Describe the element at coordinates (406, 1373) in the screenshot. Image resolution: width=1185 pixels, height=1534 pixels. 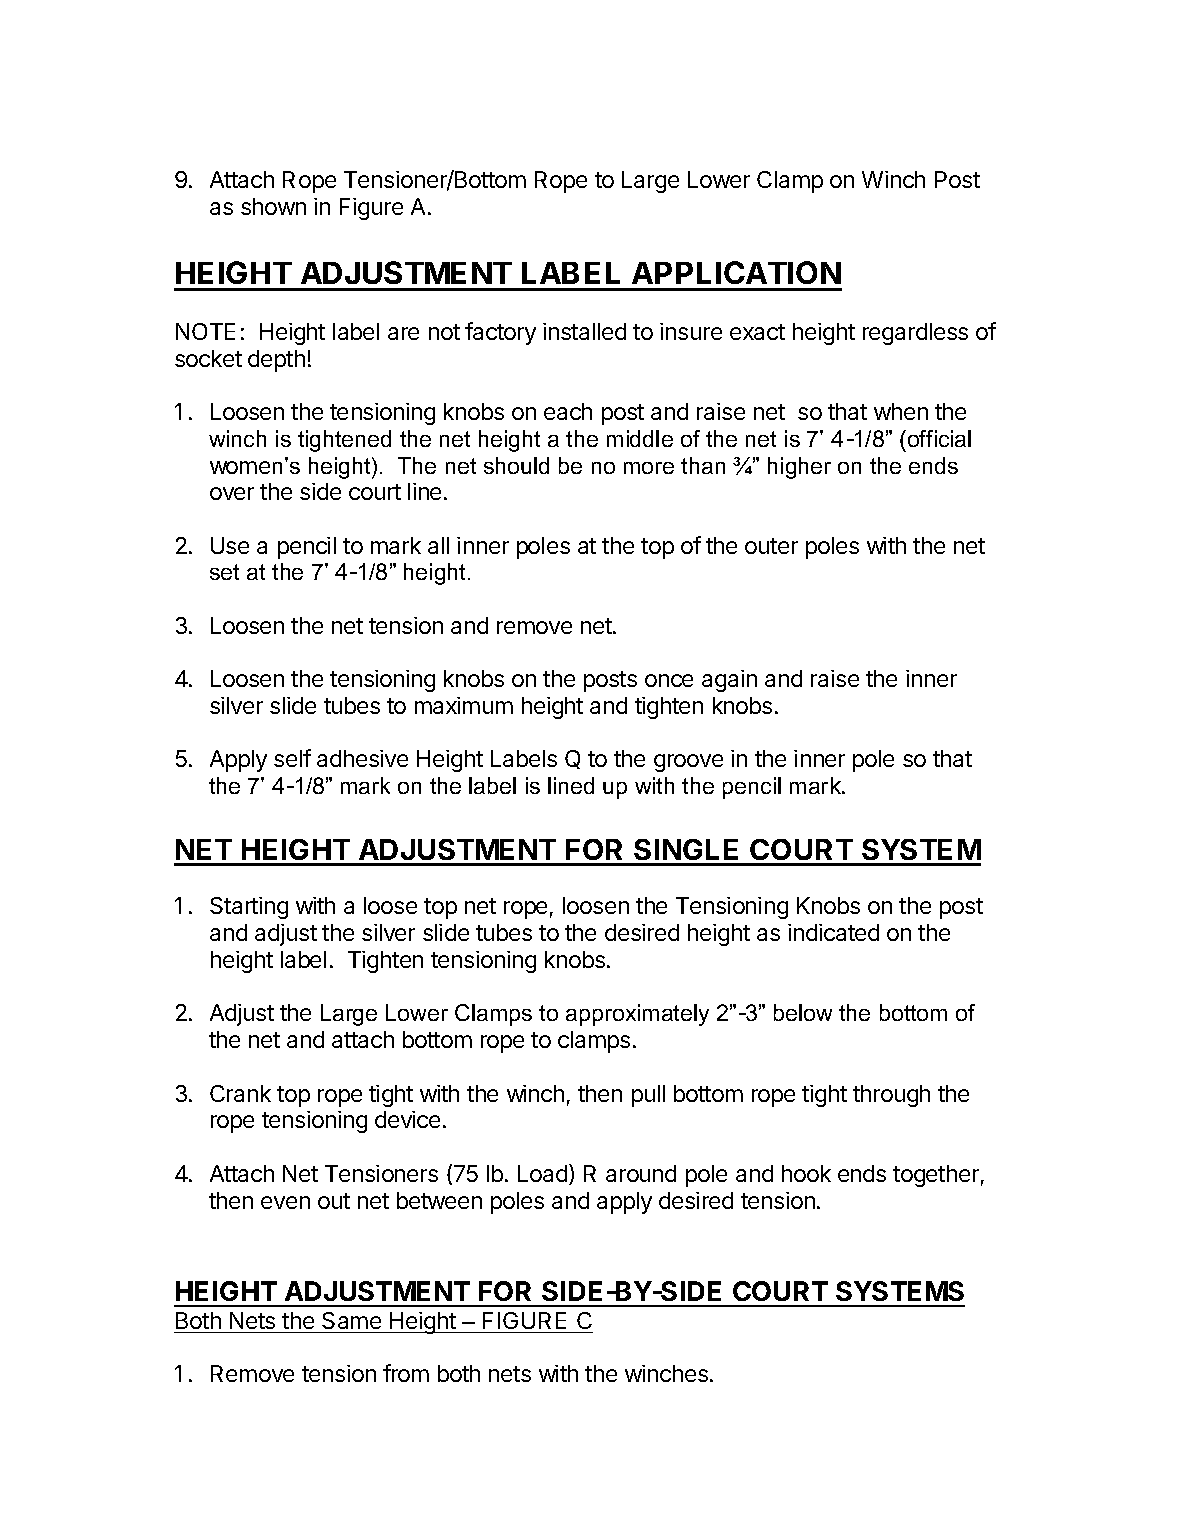
I see `from` at that location.
